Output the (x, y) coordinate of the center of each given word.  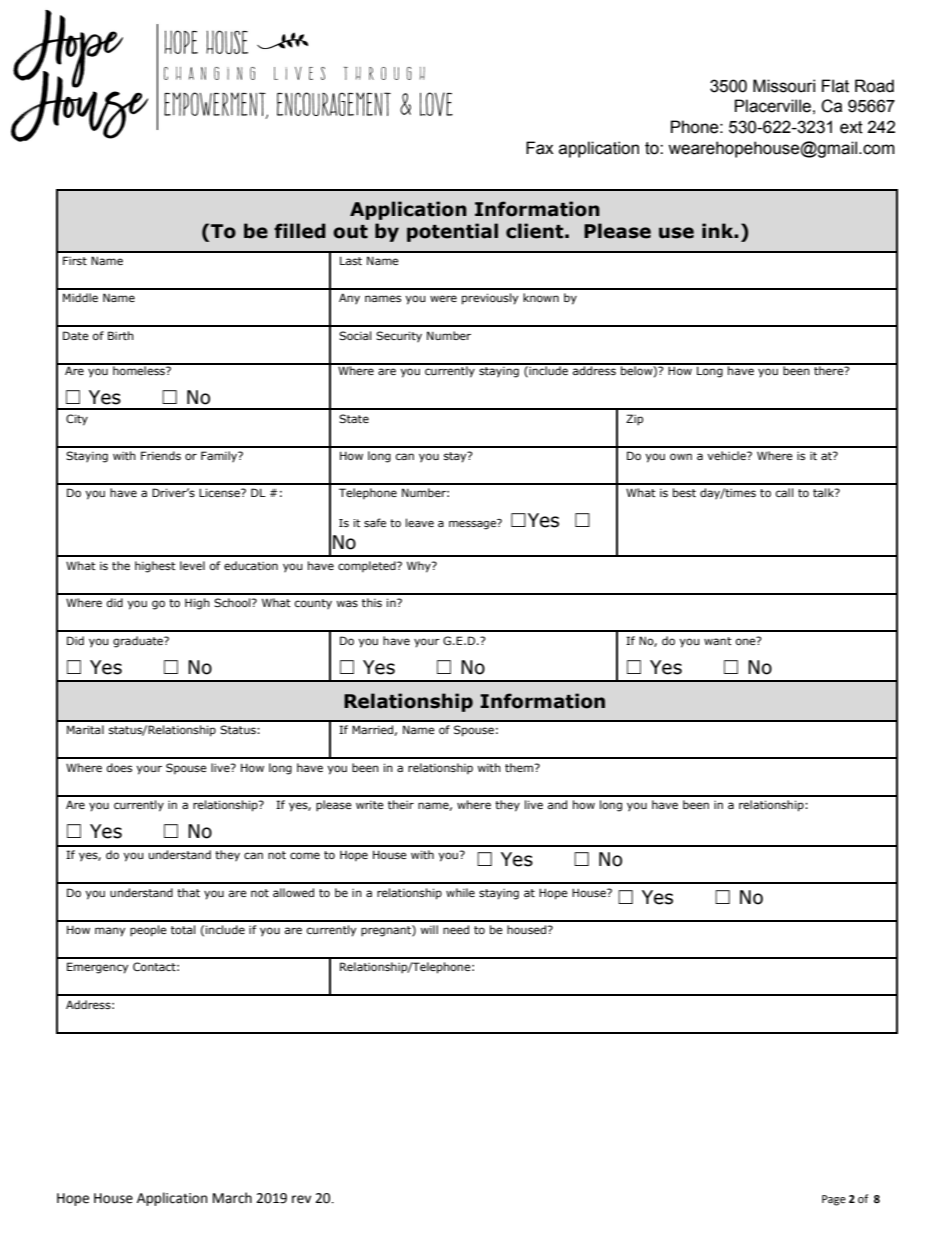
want (718, 641)
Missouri (784, 86)
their (401, 804)
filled (300, 231)
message (473, 524)
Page (834, 1200)
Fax (540, 148)
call (784, 492)
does (119, 767)
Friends (161, 455)
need (456, 929)
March (232, 1198)
